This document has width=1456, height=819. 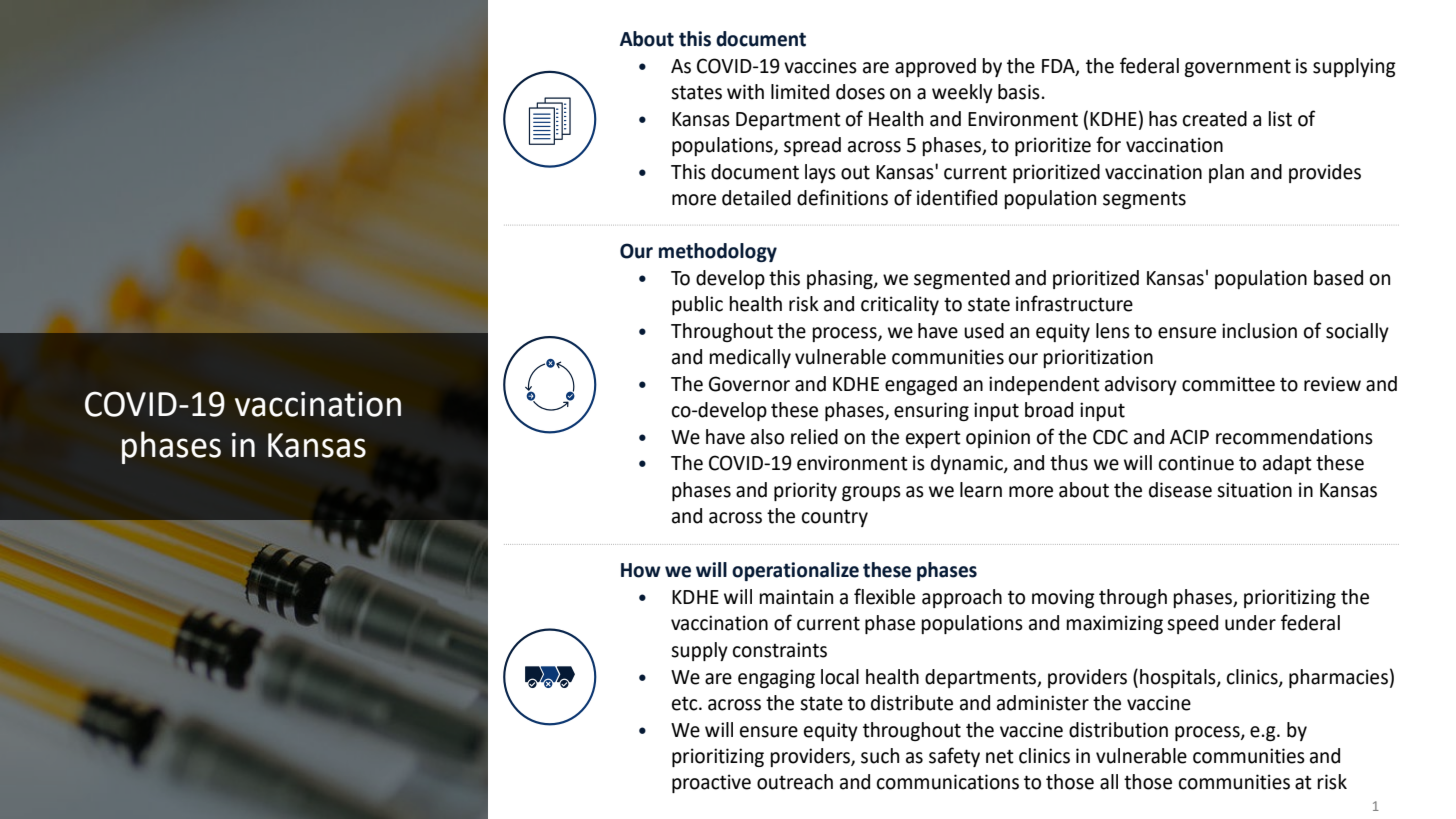 What do you see at coordinates (711, 783) in the document?
I see `proactive` at bounding box center [711, 783].
